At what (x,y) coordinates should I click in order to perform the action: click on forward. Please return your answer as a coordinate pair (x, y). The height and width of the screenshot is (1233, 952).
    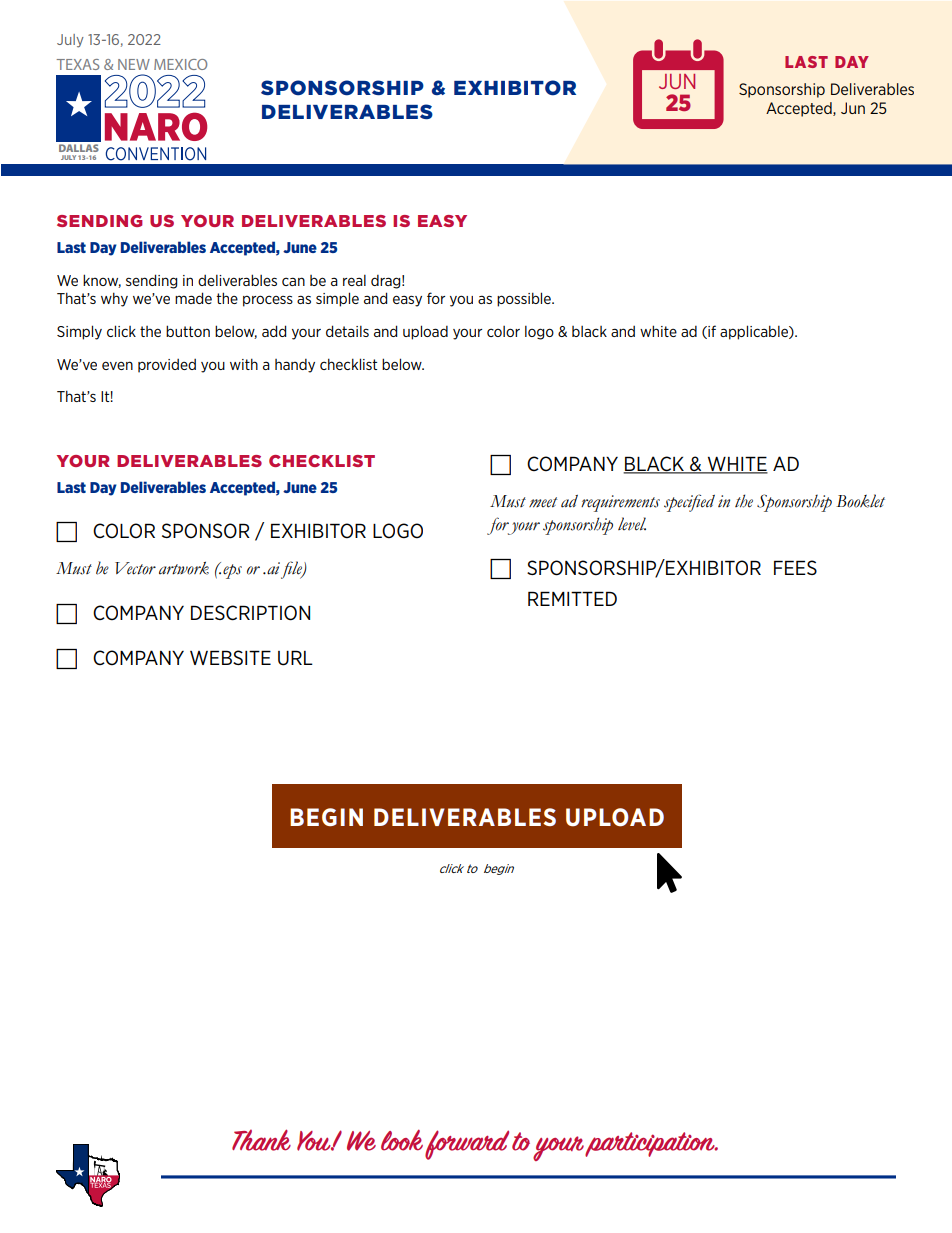
    Looking at the image, I should click on (467, 1145).
